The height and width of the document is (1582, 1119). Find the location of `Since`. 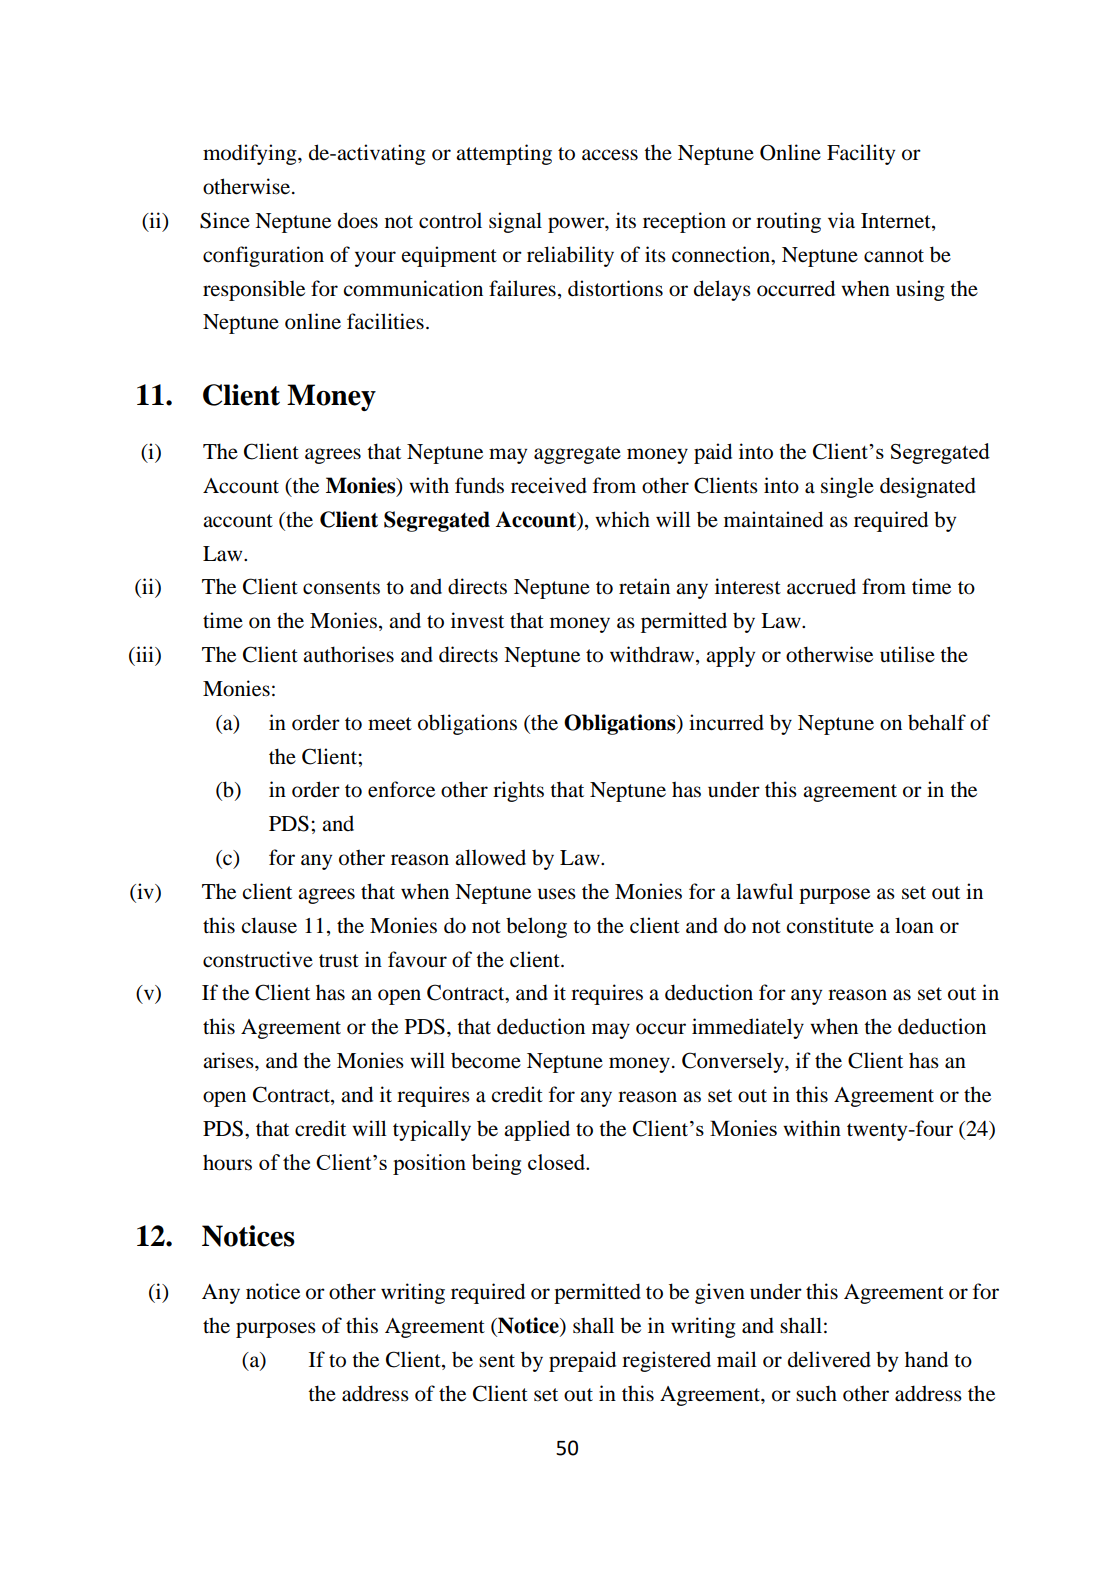

Since is located at coordinates (225, 220).
